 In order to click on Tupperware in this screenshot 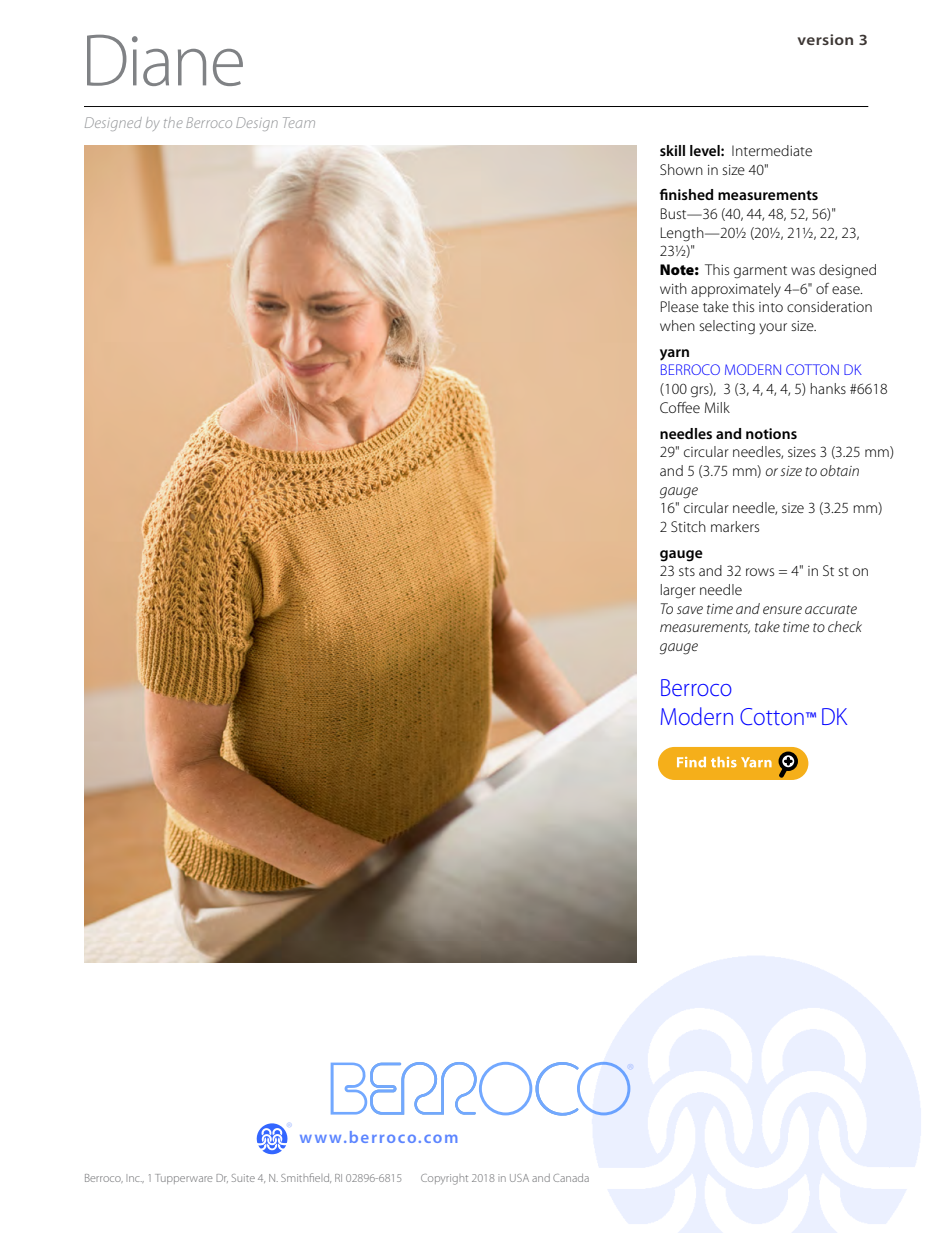, I will do `click(184, 1179)`.
